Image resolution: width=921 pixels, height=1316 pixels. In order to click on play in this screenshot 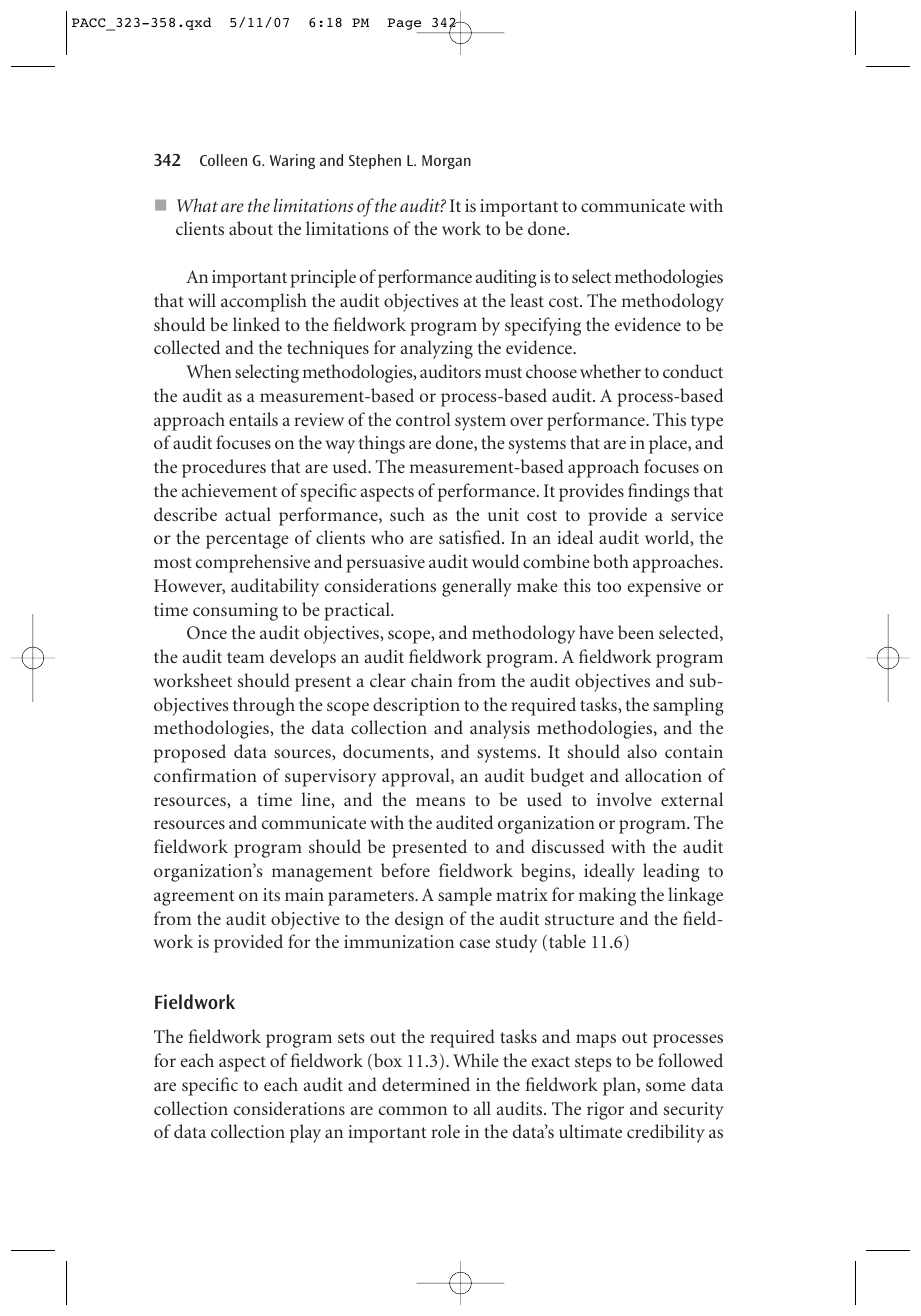, I will do `click(305, 1133)`.
